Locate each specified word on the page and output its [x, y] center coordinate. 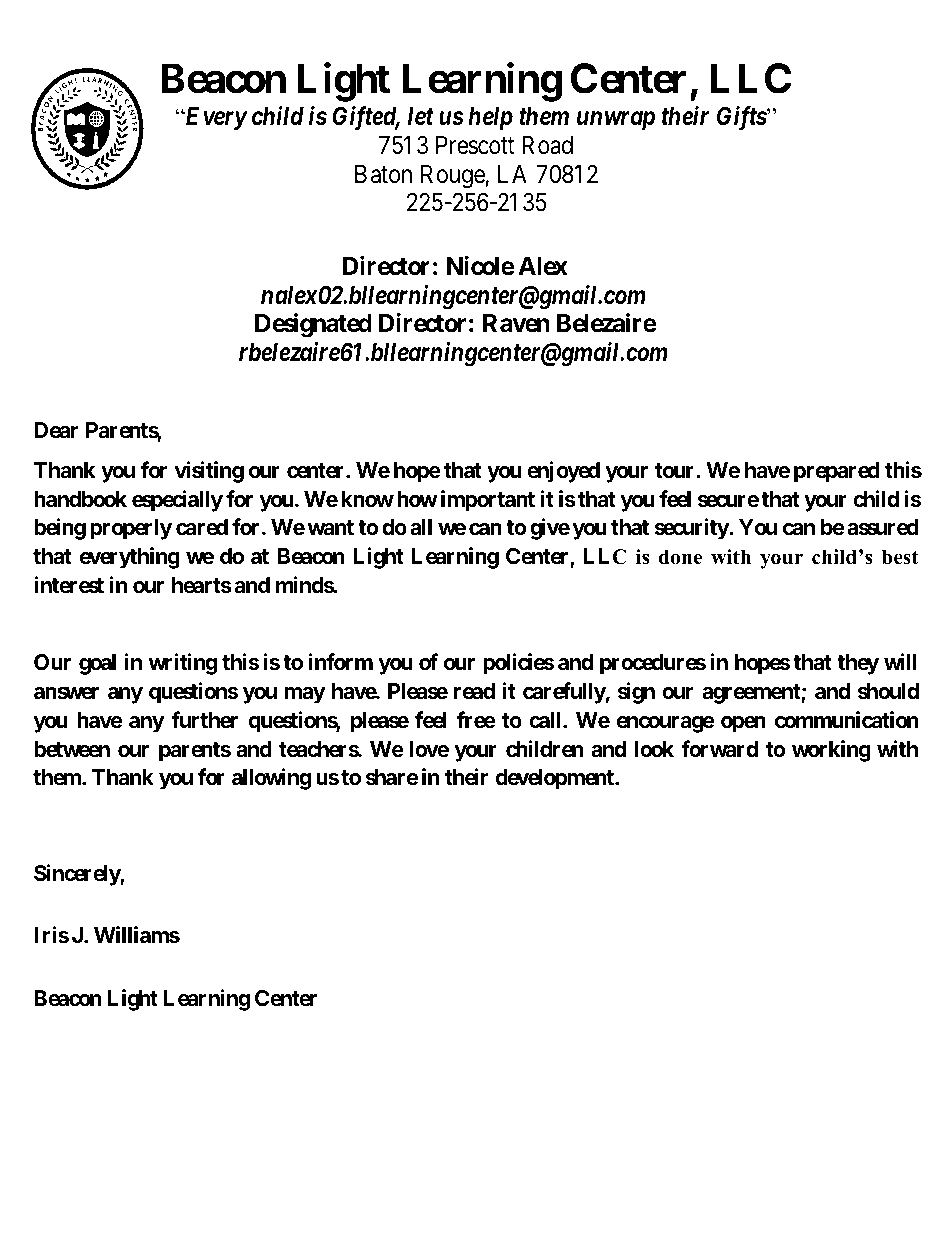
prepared [837, 472]
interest [69, 585]
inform [341, 661]
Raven [516, 323]
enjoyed [563, 472]
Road [547, 145]
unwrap [616, 121]
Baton [383, 174]
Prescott [475, 145]
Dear [56, 430]
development [556, 779]
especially [177, 501]
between [72, 749]
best [900, 557]
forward [719, 749]
